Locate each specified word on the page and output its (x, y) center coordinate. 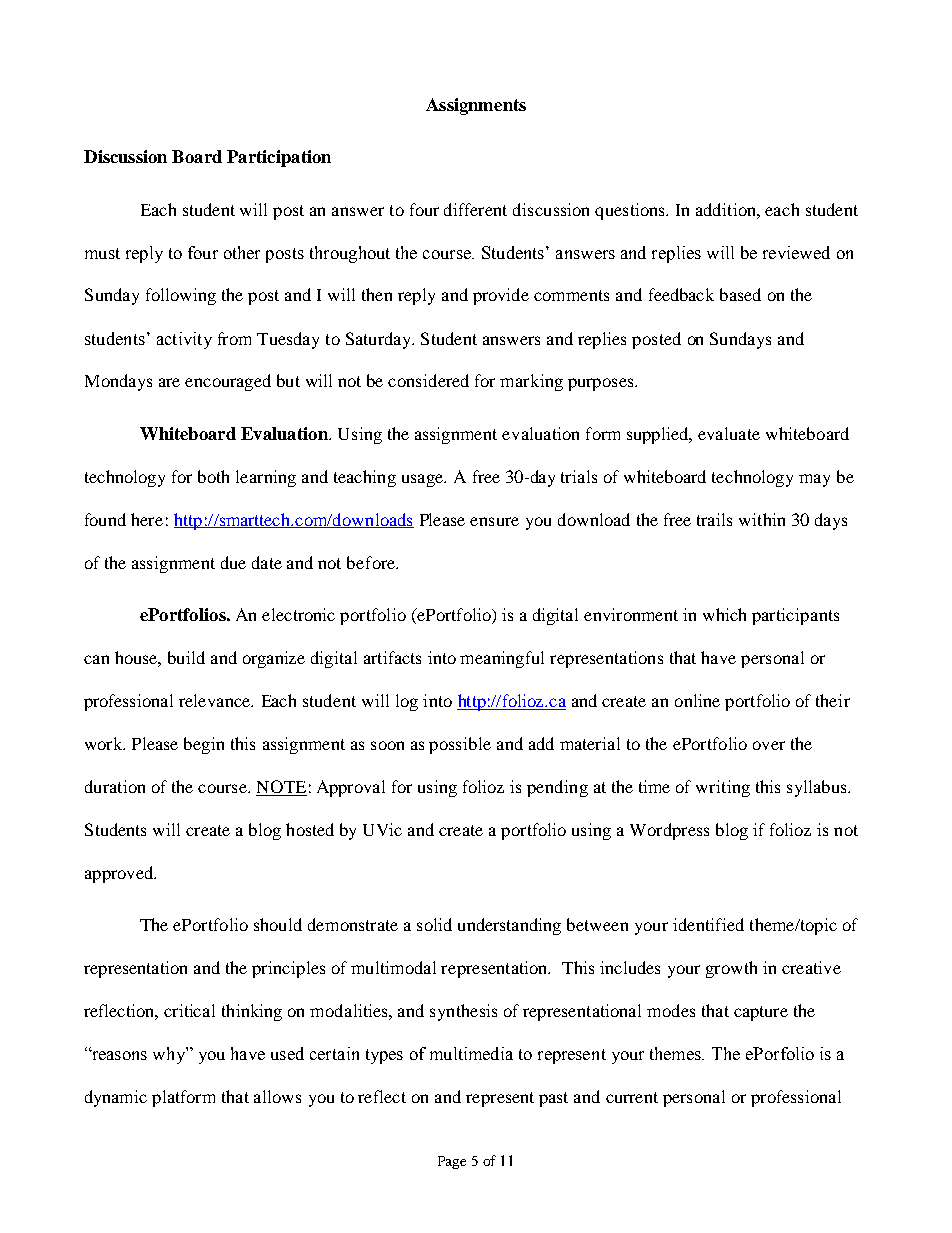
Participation (279, 158)
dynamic (116, 1098)
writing (723, 788)
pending (557, 788)
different (475, 209)
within (762, 519)
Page (452, 1162)
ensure (494, 521)
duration (115, 786)
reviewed (796, 252)
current (632, 1097)
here (147, 519)
